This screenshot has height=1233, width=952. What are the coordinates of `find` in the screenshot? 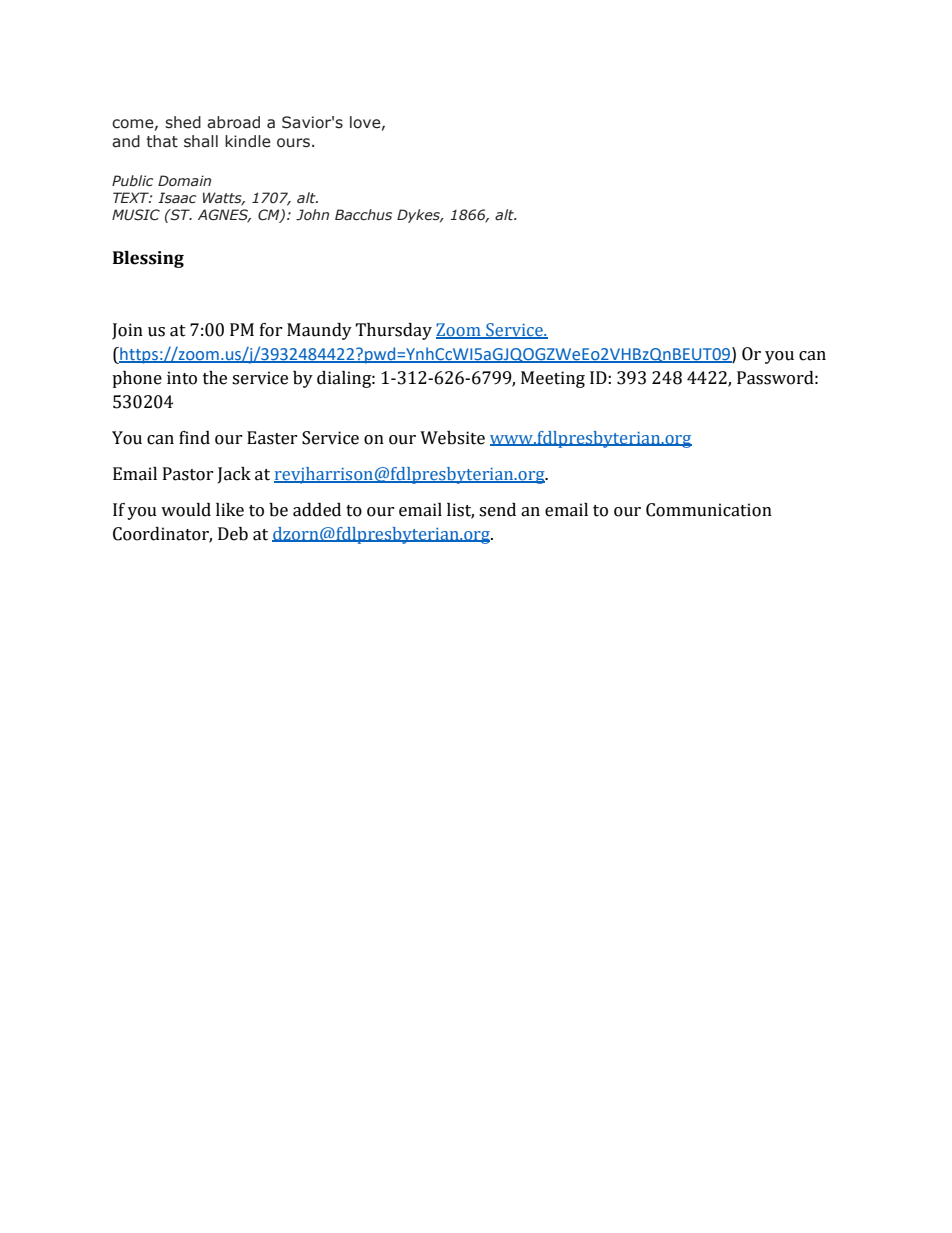 It's located at (194, 438).
